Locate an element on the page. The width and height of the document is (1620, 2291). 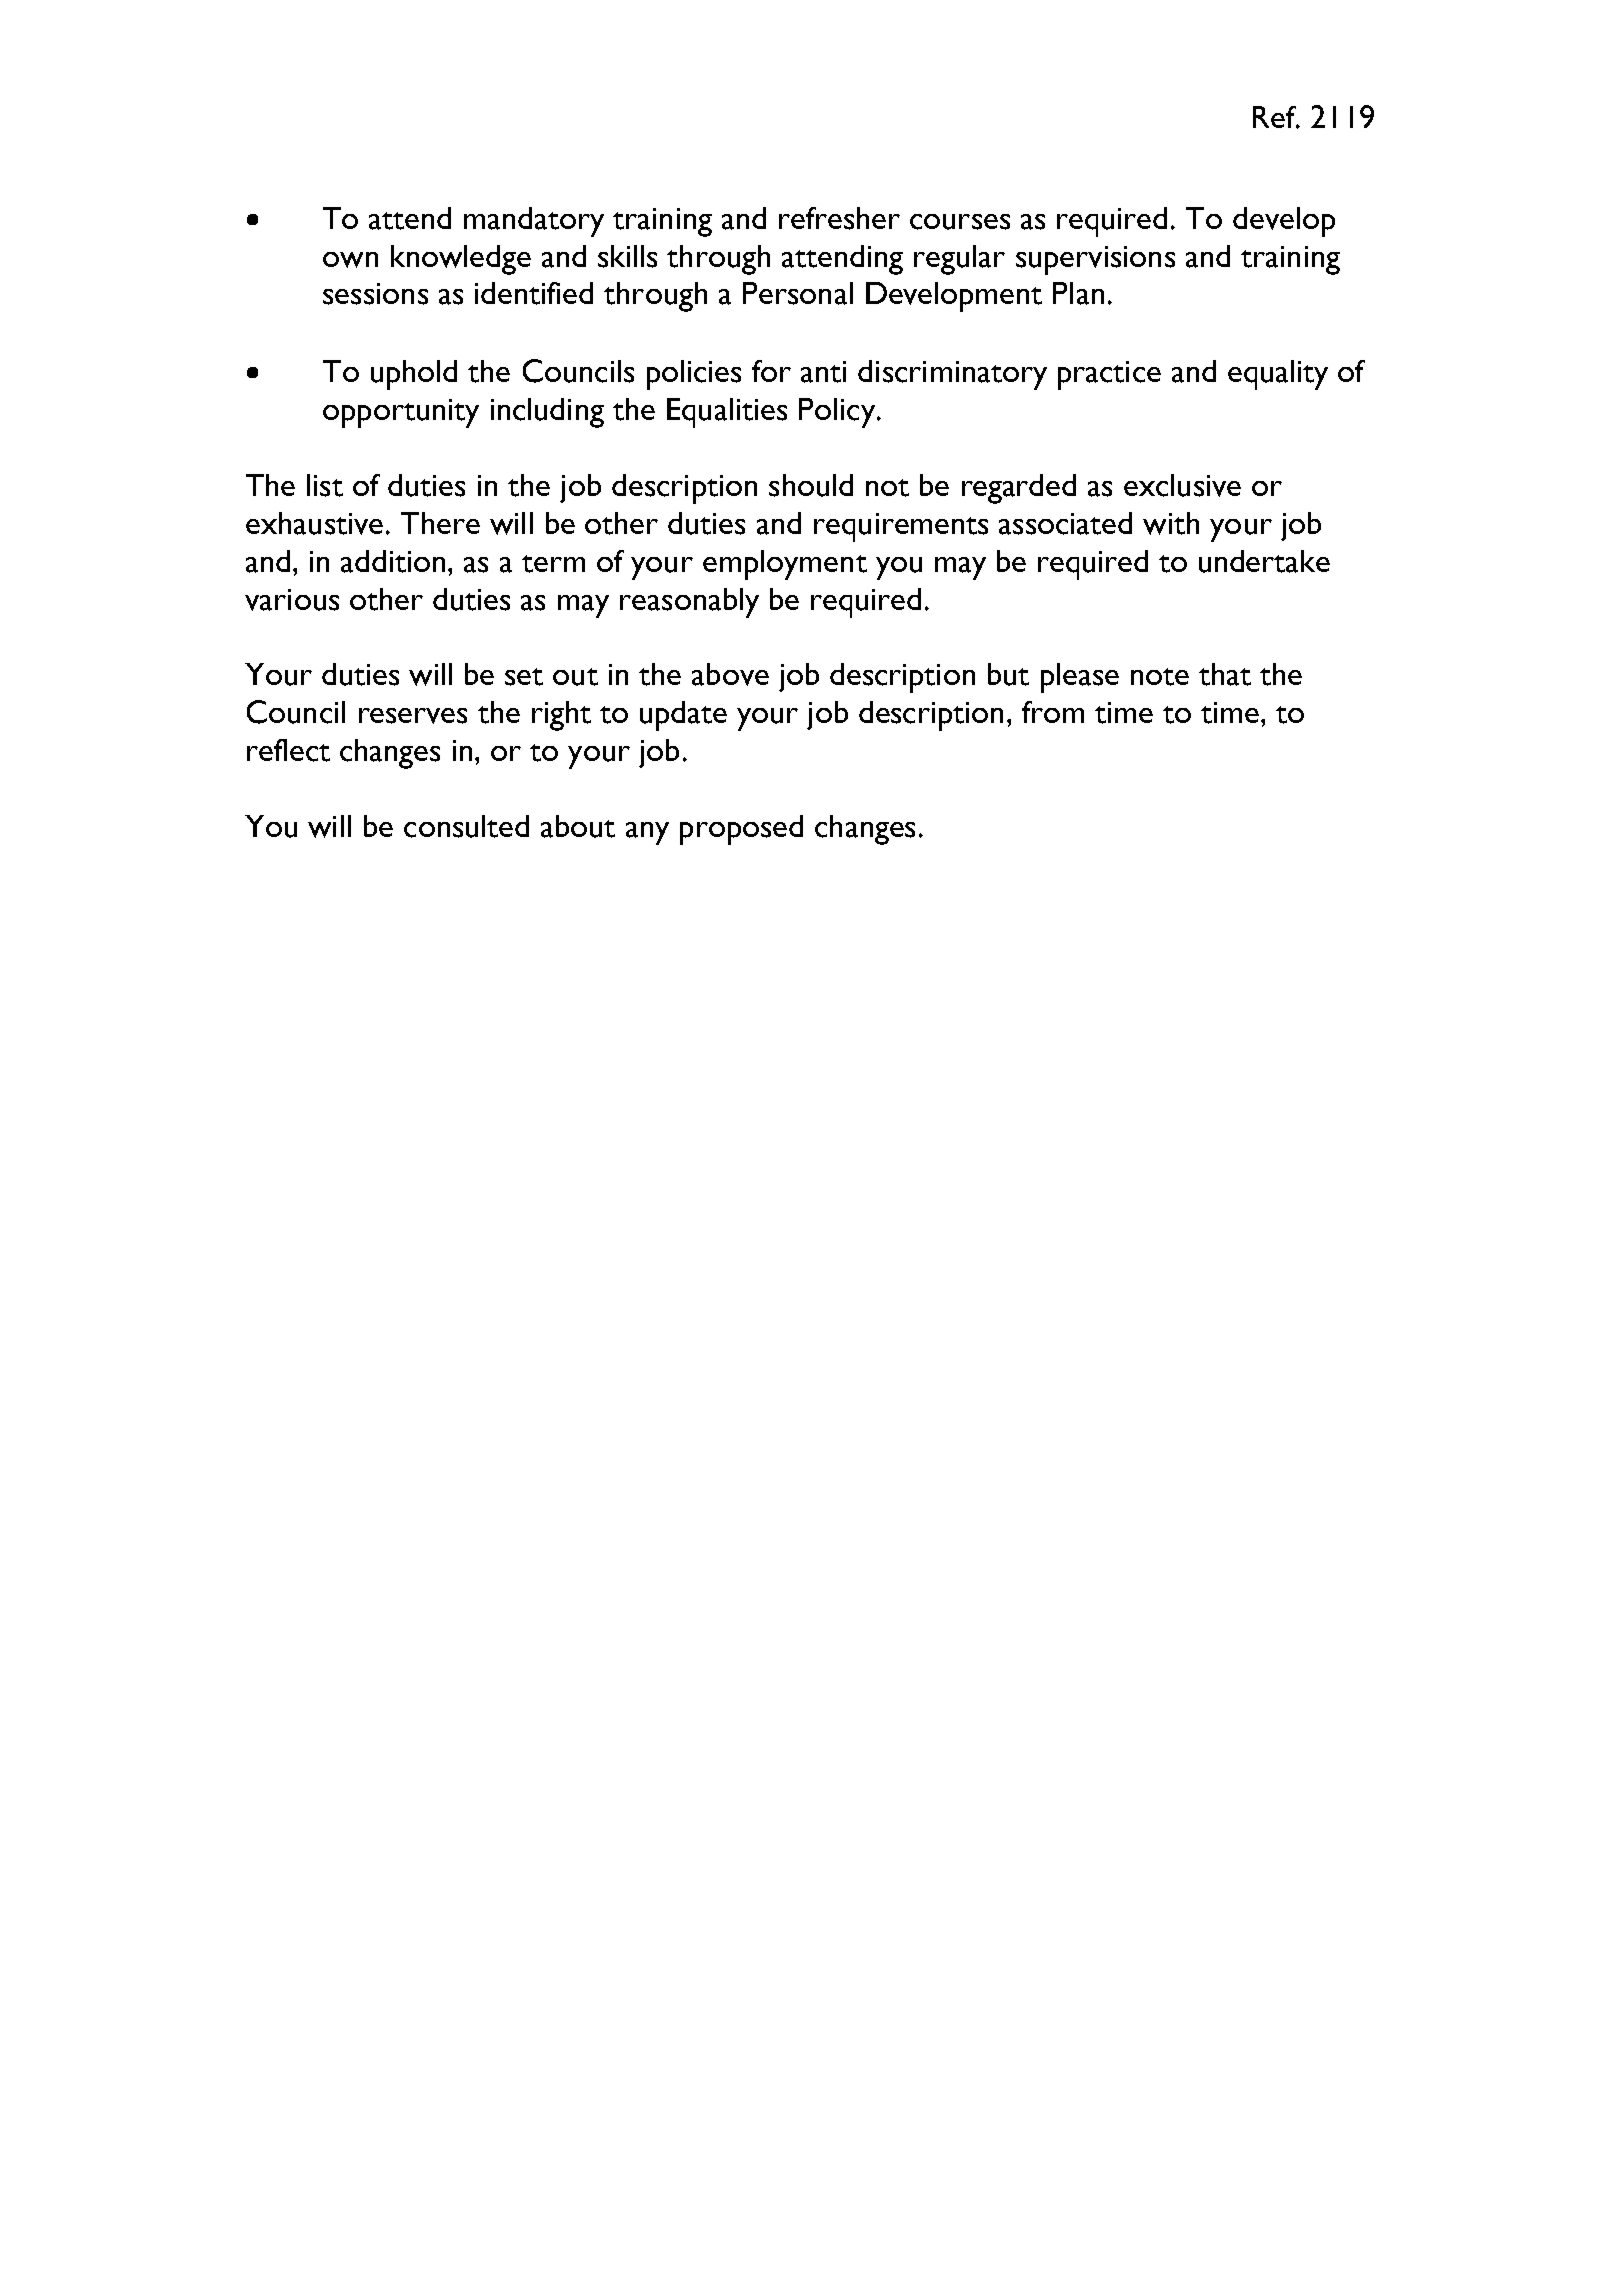
requirements is located at coordinates (901, 527).
